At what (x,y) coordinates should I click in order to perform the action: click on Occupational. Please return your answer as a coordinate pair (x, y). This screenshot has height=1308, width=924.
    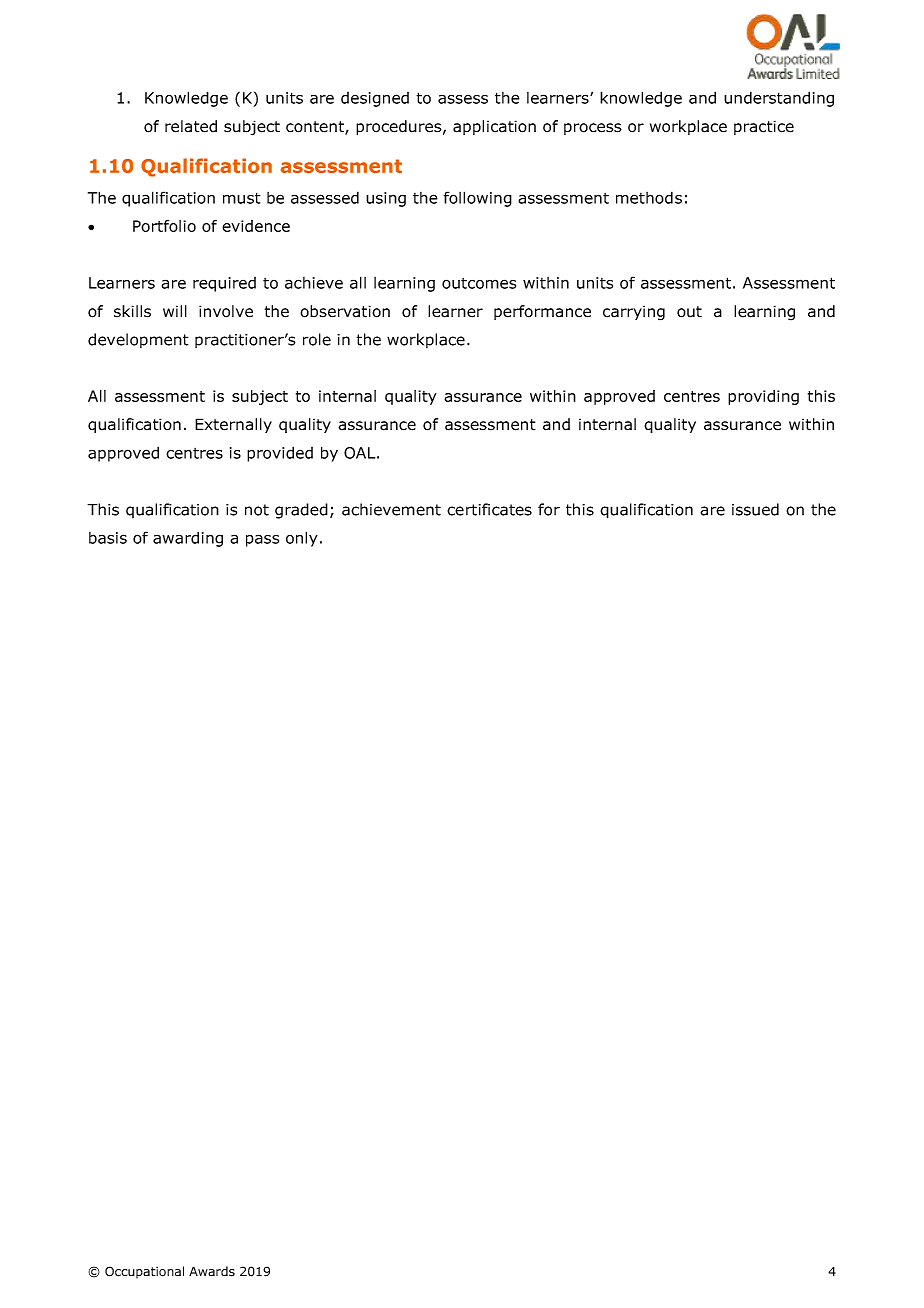
    Looking at the image, I should click on (144, 1272).
